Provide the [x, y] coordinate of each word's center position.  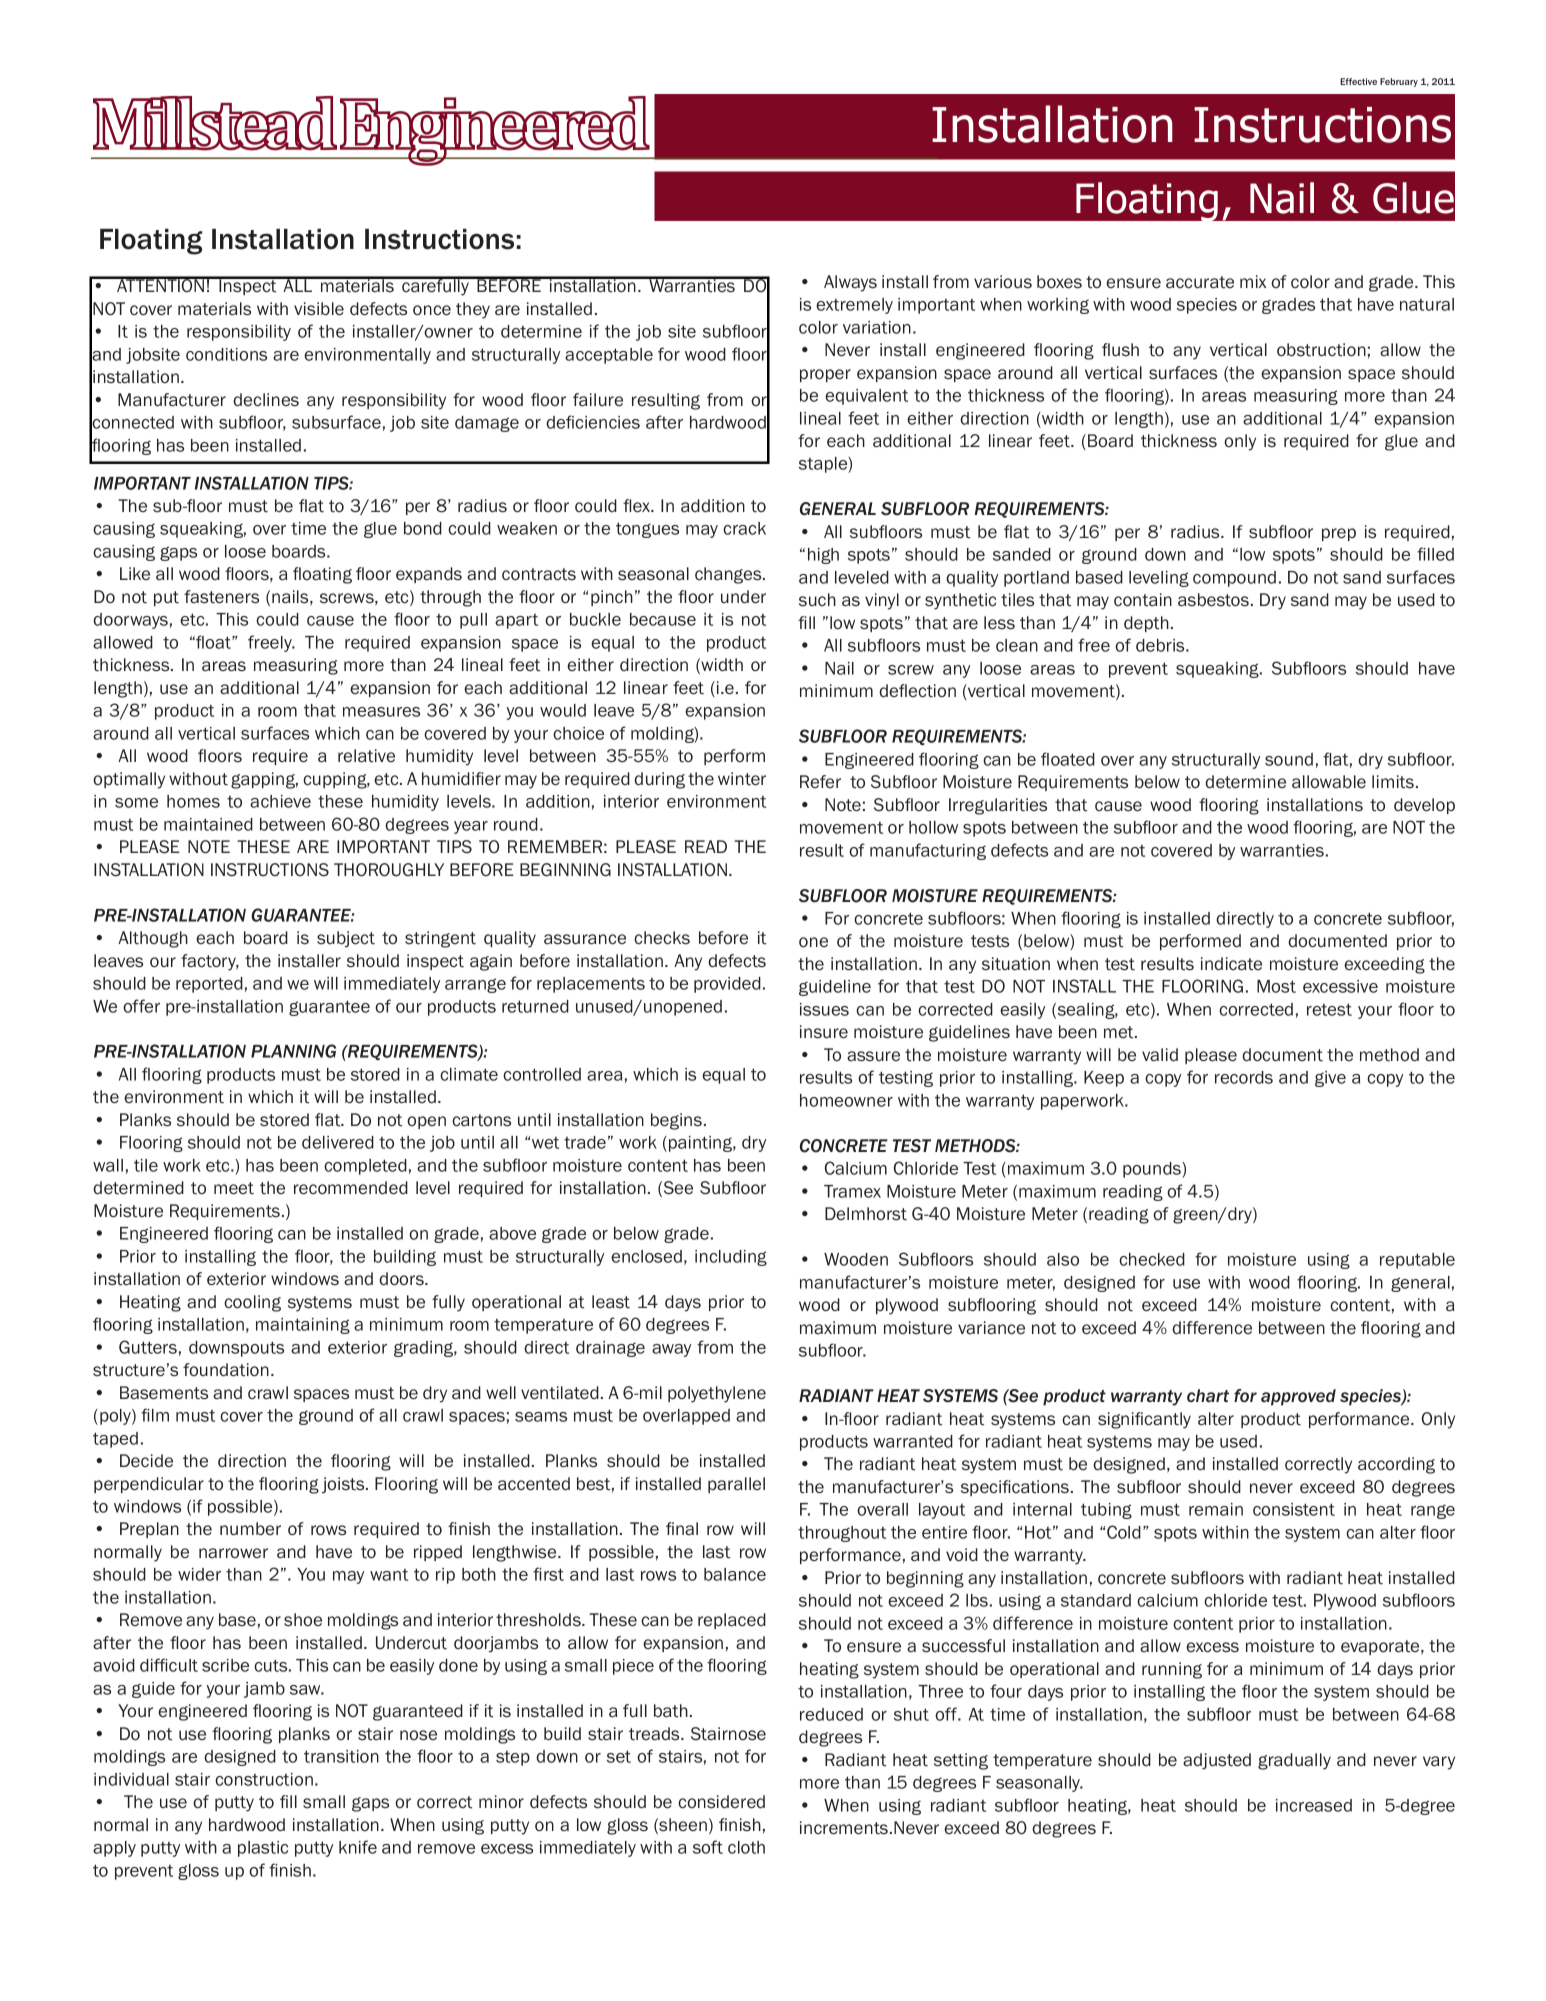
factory [210, 962]
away [671, 1350]
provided [727, 985]
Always [850, 283]
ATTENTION [161, 284]
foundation [226, 1370]
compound [1234, 579]
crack [744, 528]
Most [1276, 986]
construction [264, 1779]
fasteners [221, 597]
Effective [1358, 81]
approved [1298, 1397]
